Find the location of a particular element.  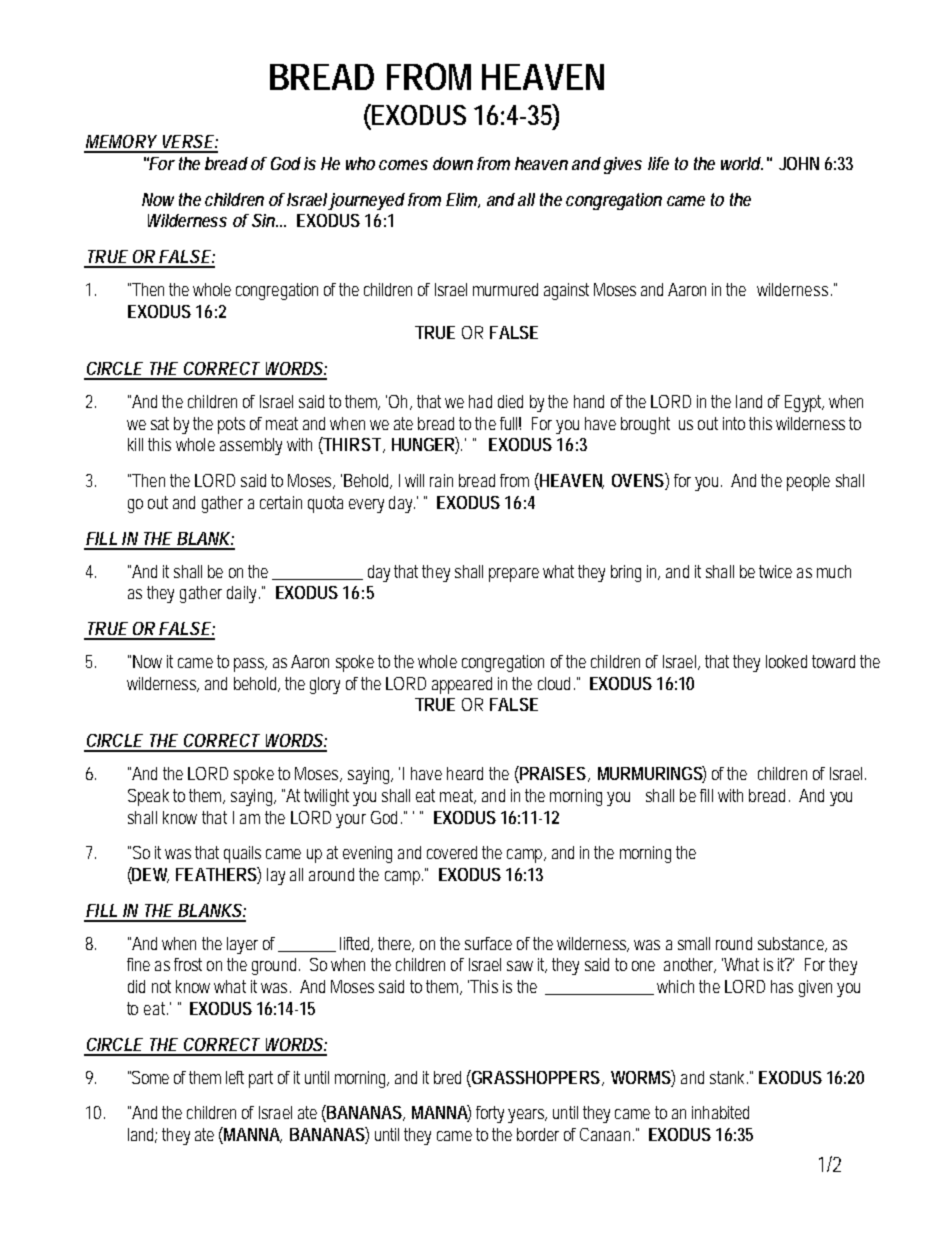

prepare is located at coordinates (514, 575).
